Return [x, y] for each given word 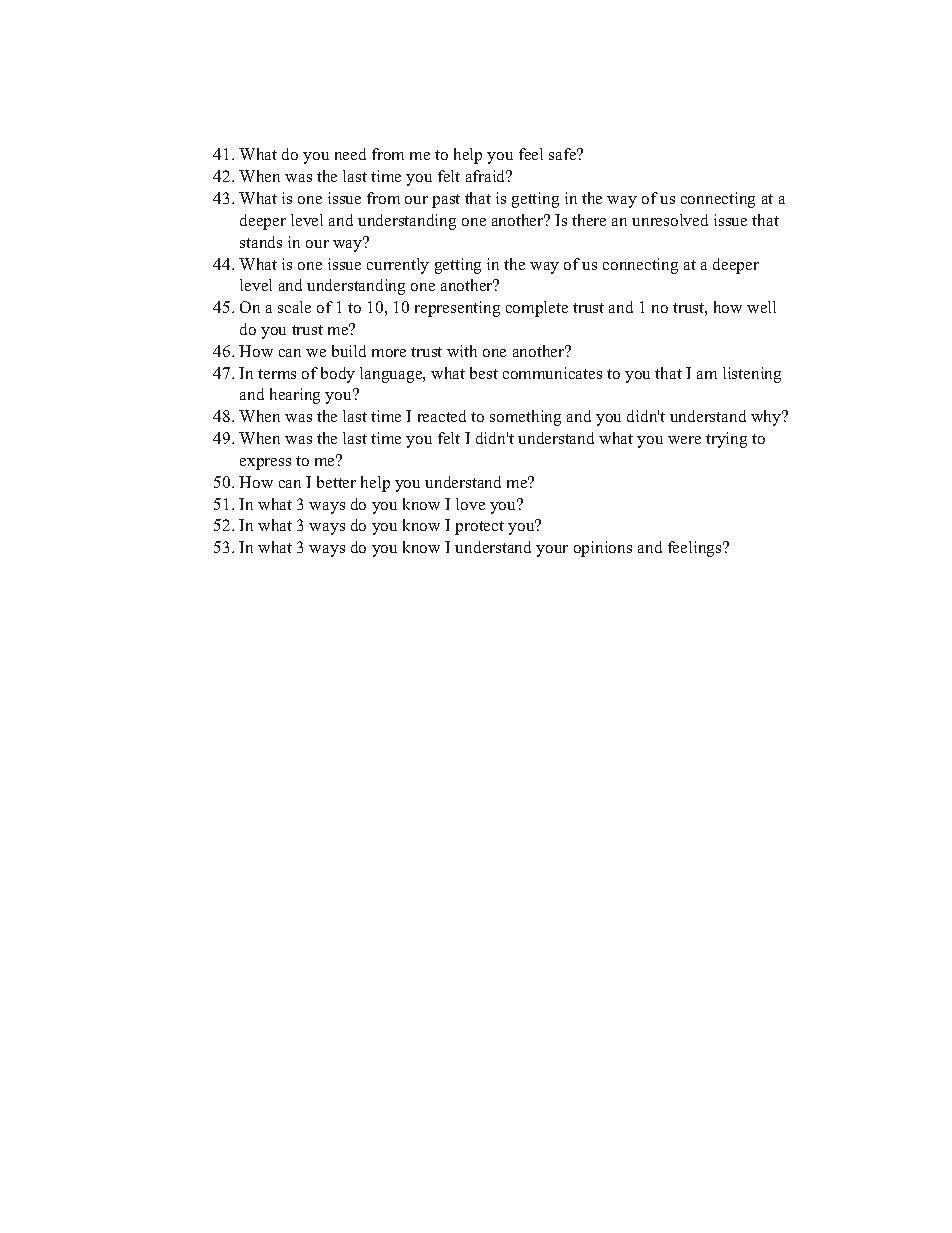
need [350, 154]
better [336, 482]
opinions [603, 549]
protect [479, 528]
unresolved [670, 220]
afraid [487, 176]
